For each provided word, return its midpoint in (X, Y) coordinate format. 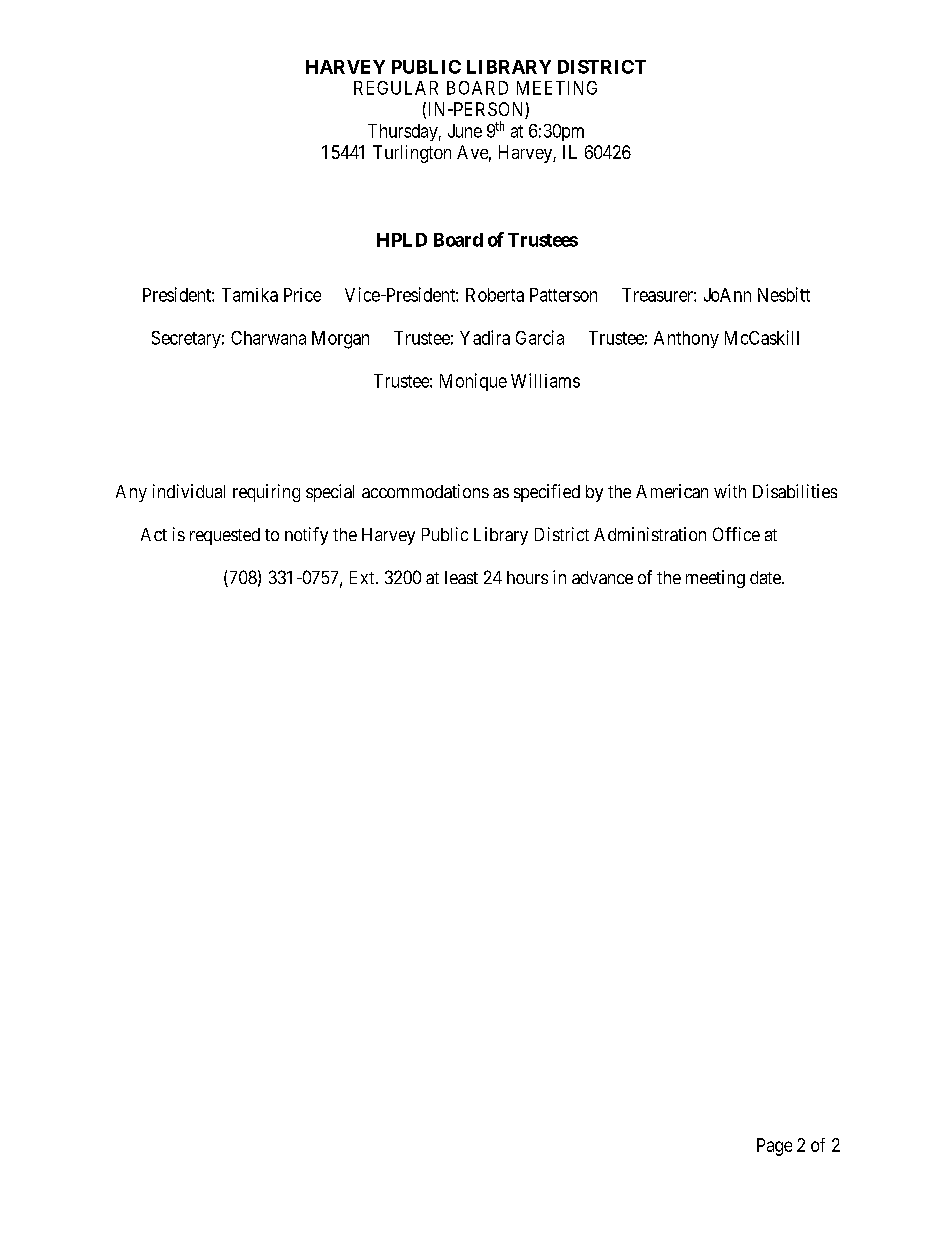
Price (302, 295)
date (766, 577)
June (465, 131)
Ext (363, 577)
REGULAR (396, 88)
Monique (473, 382)
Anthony (686, 339)
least (461, 577)
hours (527, 577)
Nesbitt (784, 294)
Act (154, 534)
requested (225, 536)
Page (774, 1147)
